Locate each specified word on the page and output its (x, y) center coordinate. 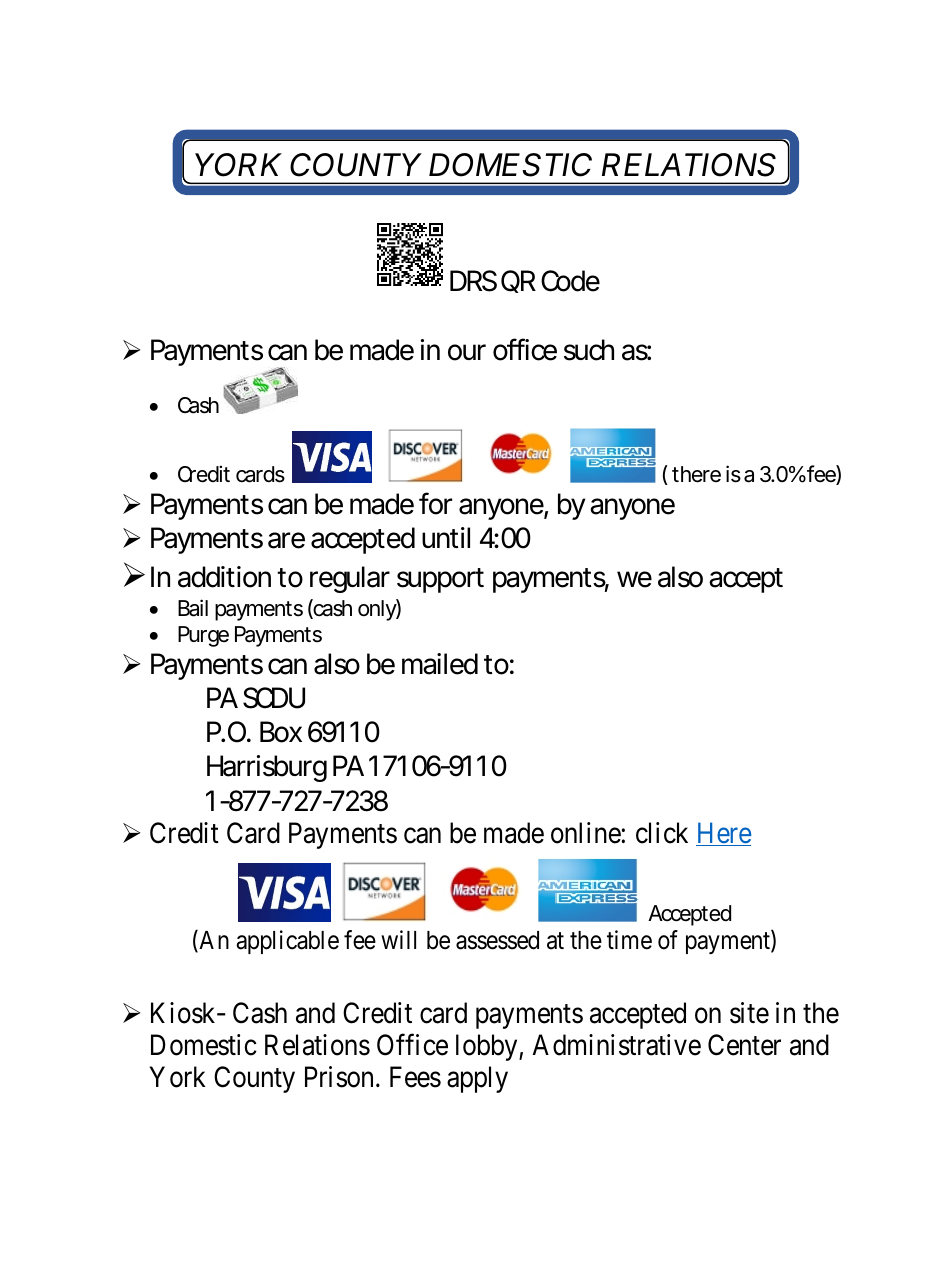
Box (281, 732)
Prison (339, 1077)
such (589, 350)
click (662, 833)
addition (224, 577)
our (467, 352)
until (446, 537)
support (440, 580)
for (435, 503)
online (586, 833)
